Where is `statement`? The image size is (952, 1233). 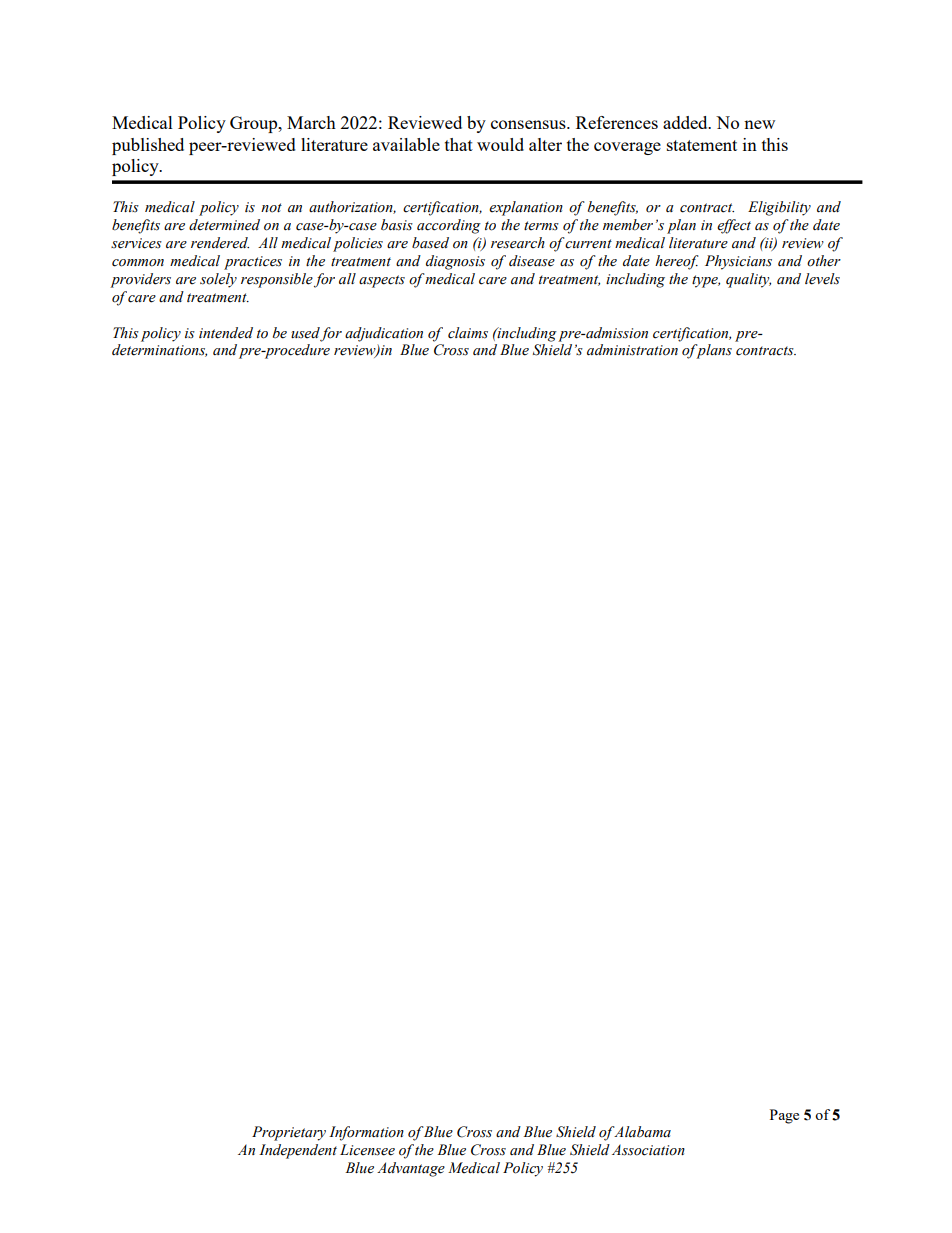
statement is located at coordinates (702, 145).
